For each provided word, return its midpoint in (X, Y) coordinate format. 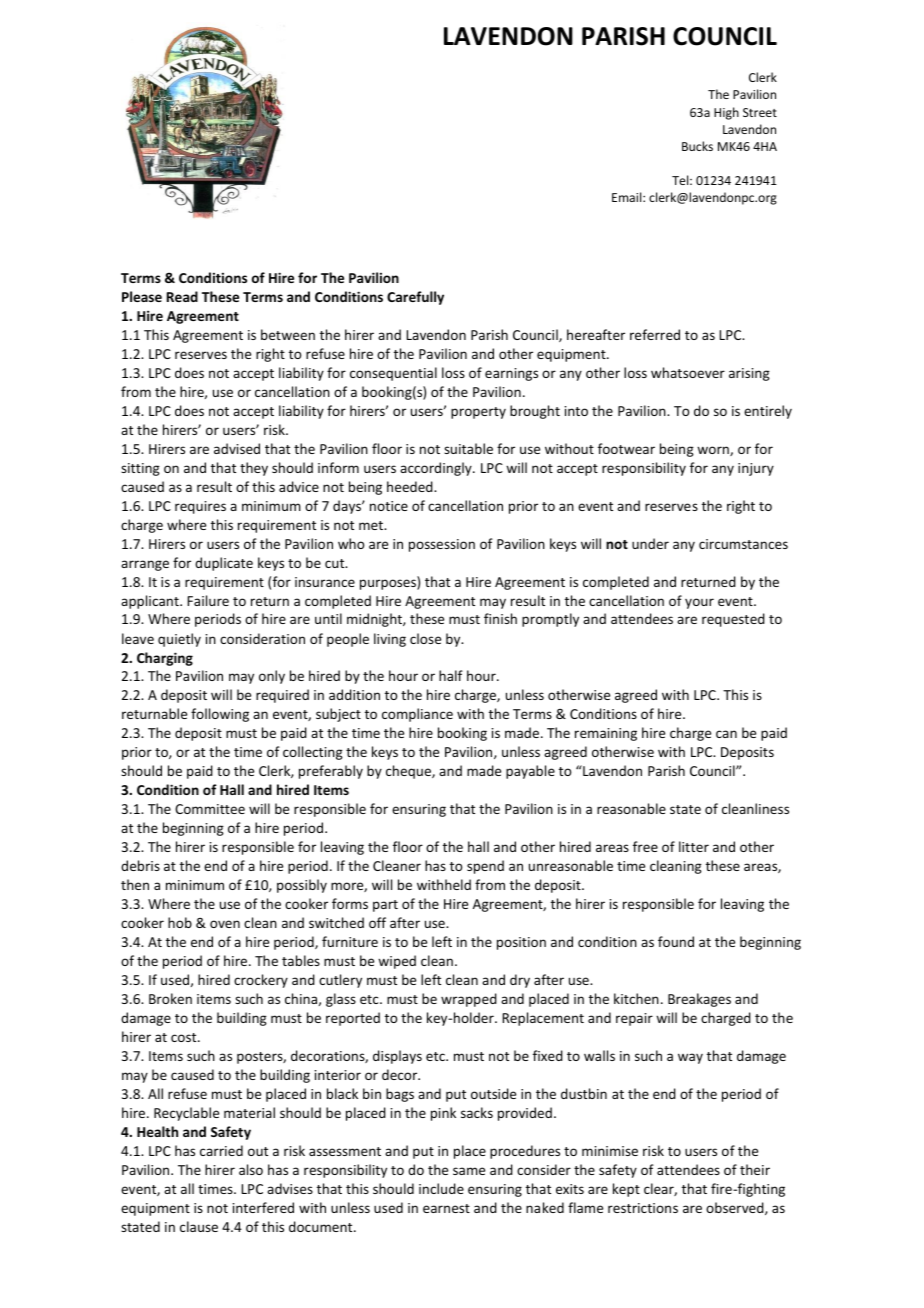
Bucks (697, 146)
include (441, 1188)
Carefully (415, 298)
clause (199, 1226)
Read (182, 296)
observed (736, 1208)
